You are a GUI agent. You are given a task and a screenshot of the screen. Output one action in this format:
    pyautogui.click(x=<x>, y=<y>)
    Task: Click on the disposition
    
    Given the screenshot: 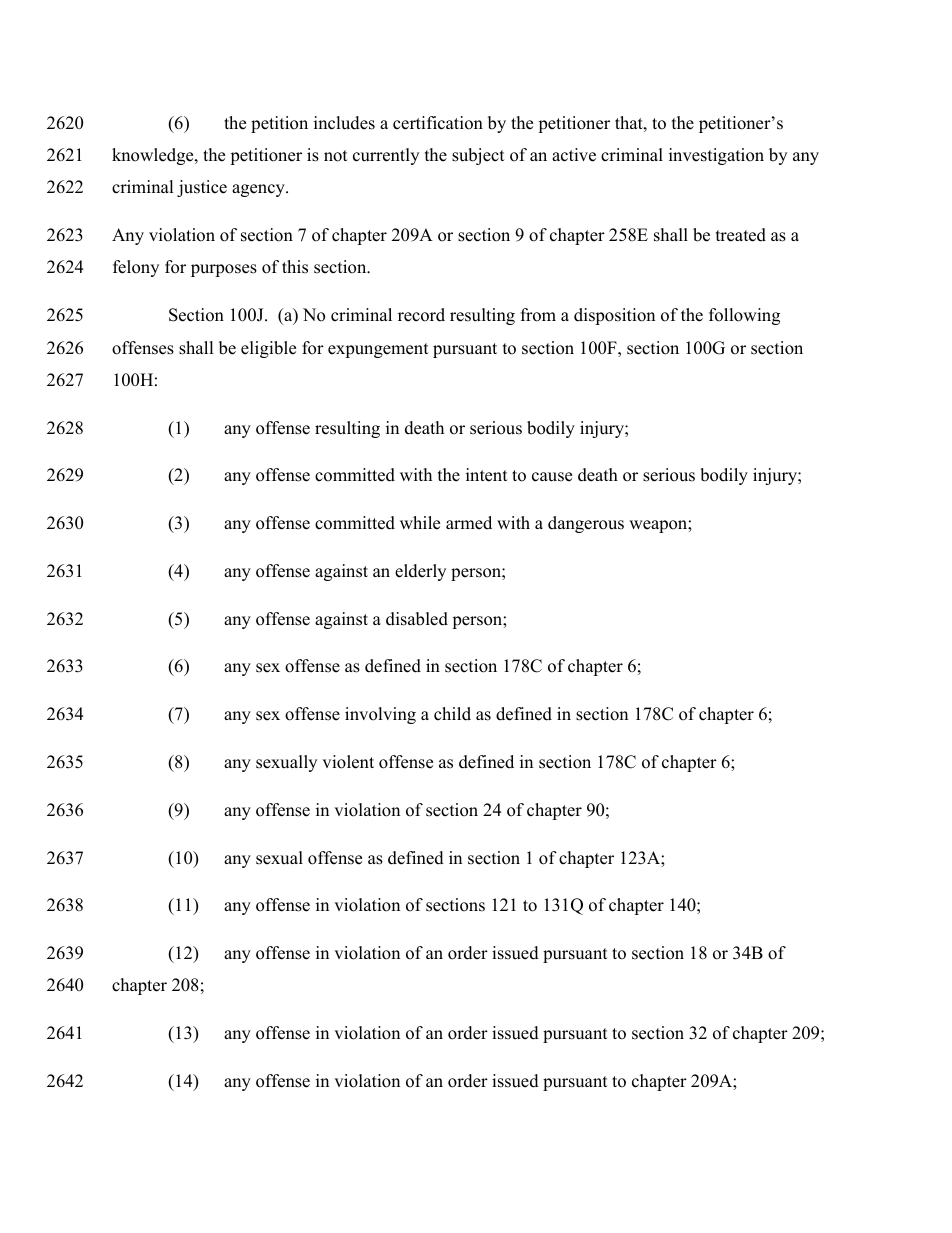 What is the action you would take?
    pyautogui.click(x=614, y=316)
